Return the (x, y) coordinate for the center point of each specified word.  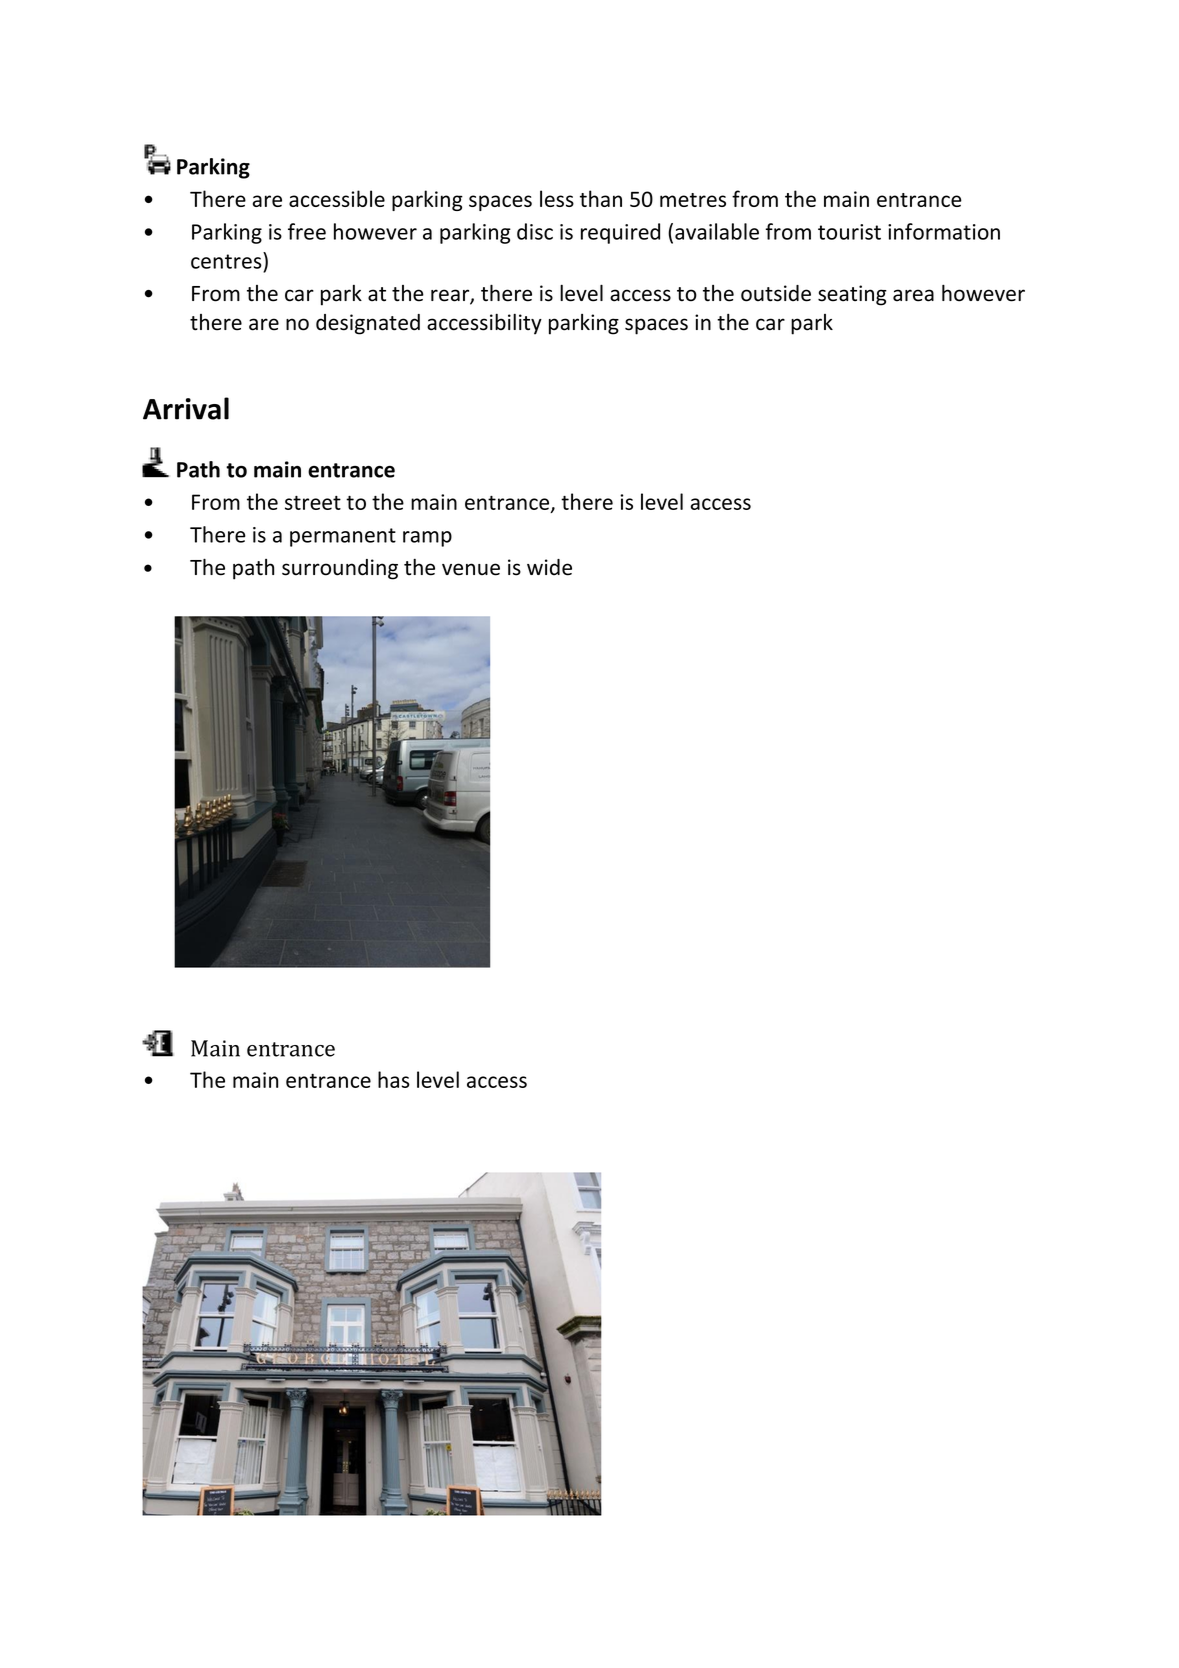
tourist (849, 232)
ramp (427, 539)
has (394, 1079)
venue (471, 569)
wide (549, 567)
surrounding (340, 569)
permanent (343, 537)
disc (535, 231)
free (307, 231)
